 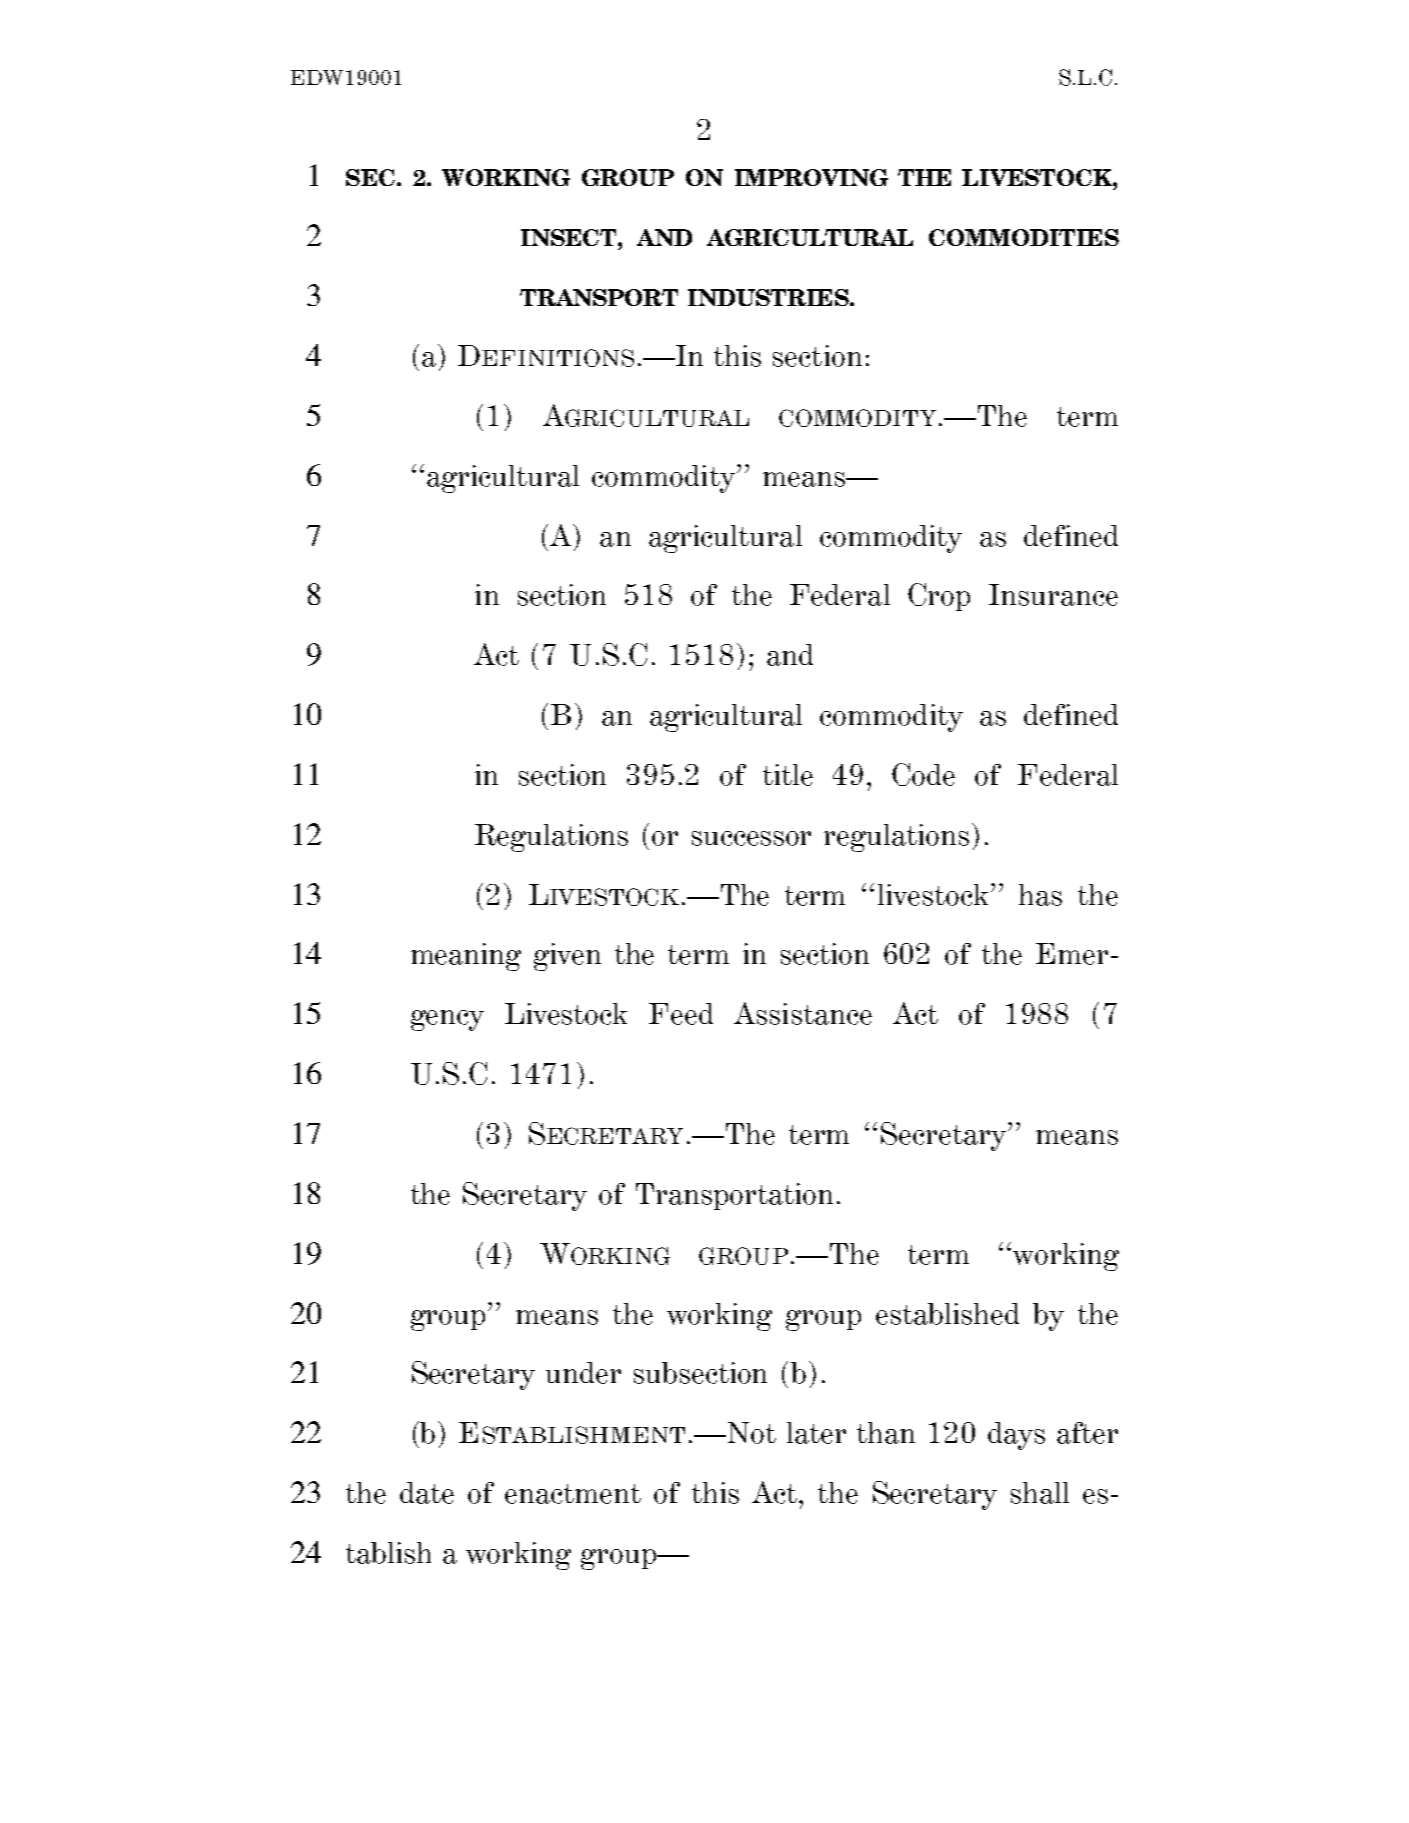 I want to click on has, so click(x=1040, y=895).
